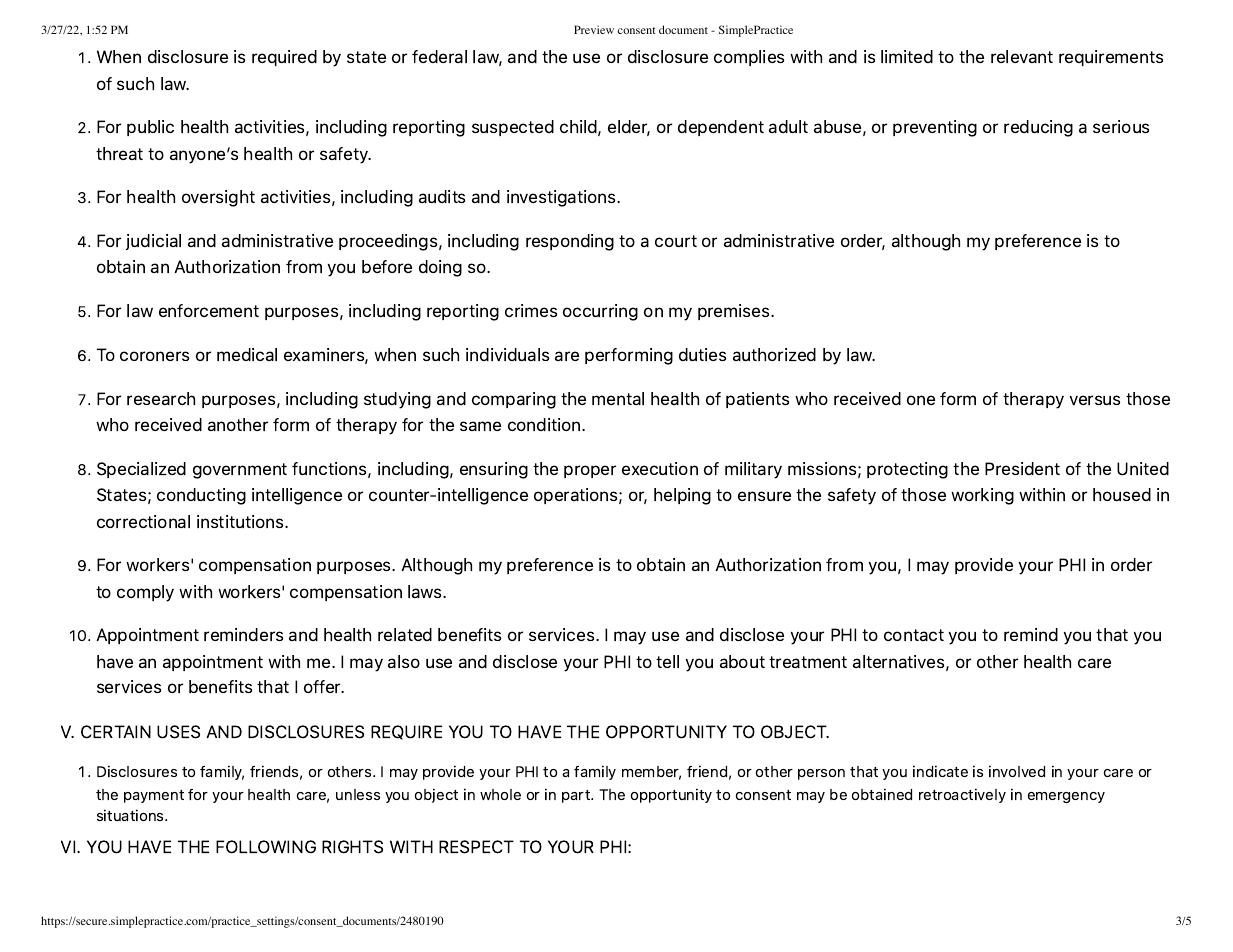 Image resolution: width=1233 pixels, height=952 pixels. I want to click on institutions, so click(241, 521).
